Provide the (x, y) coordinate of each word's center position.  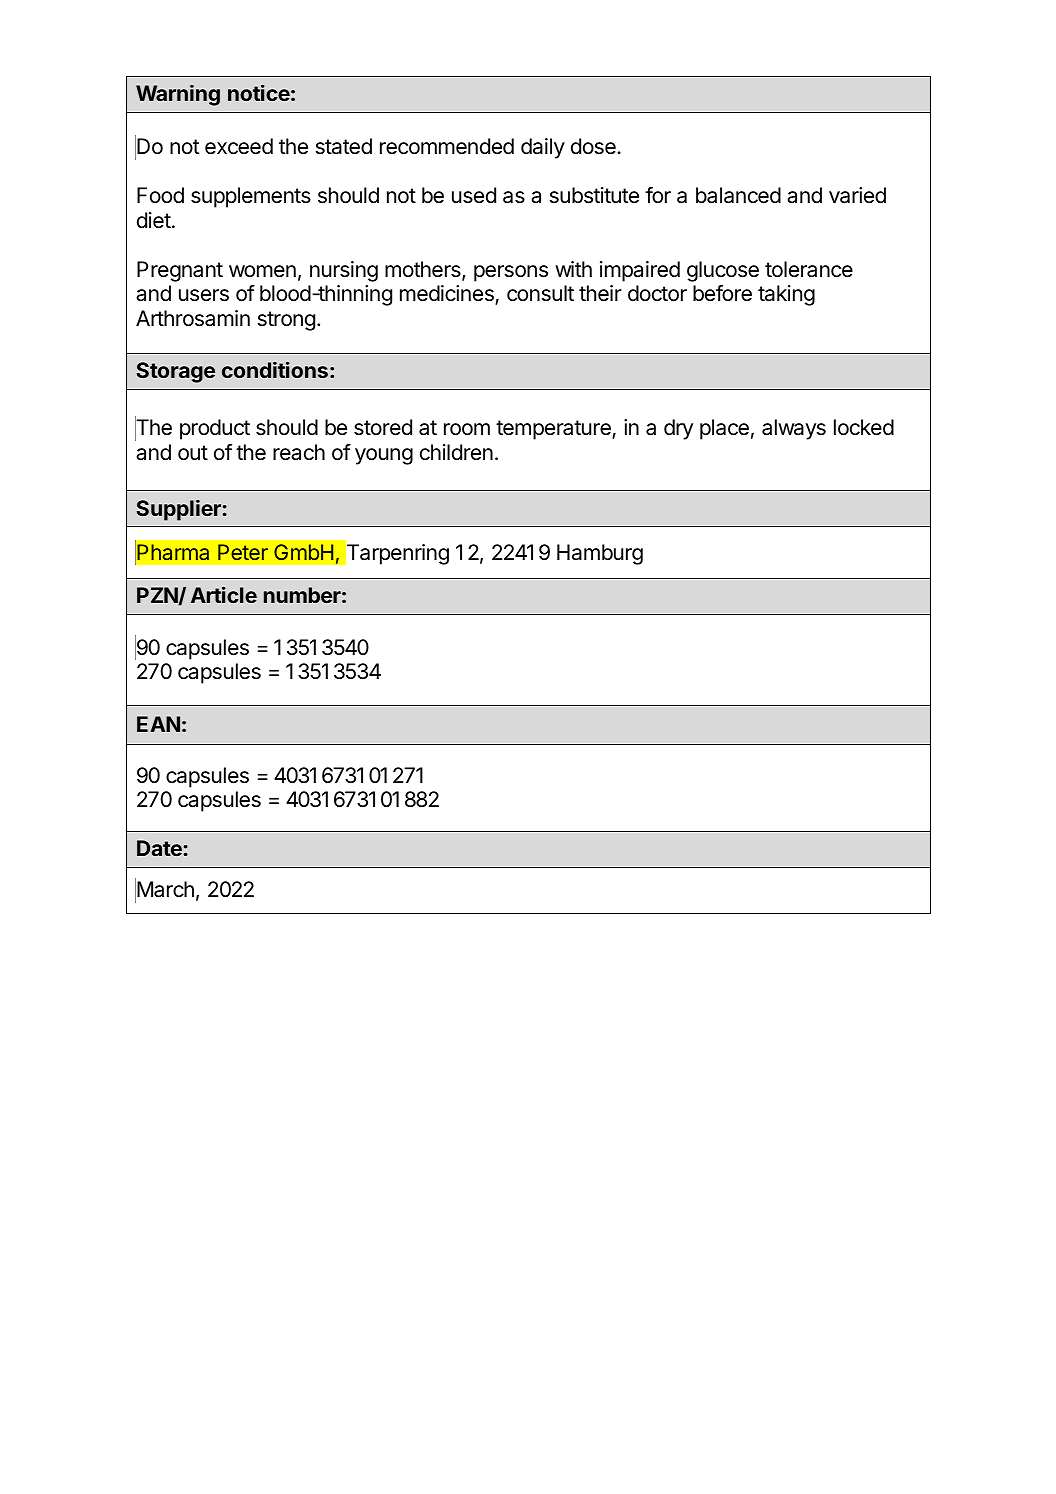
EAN (158, 724)
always (794, 429)
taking (786, 295)
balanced (738, 195)
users (204, 295)
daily (543, 148)
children (456, 452)
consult (540, 293)
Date (159, 848)
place (724, 429)
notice (259, 92)
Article (224, 594)
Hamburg (600, 554)
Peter (243, 552)
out (193, 453)
